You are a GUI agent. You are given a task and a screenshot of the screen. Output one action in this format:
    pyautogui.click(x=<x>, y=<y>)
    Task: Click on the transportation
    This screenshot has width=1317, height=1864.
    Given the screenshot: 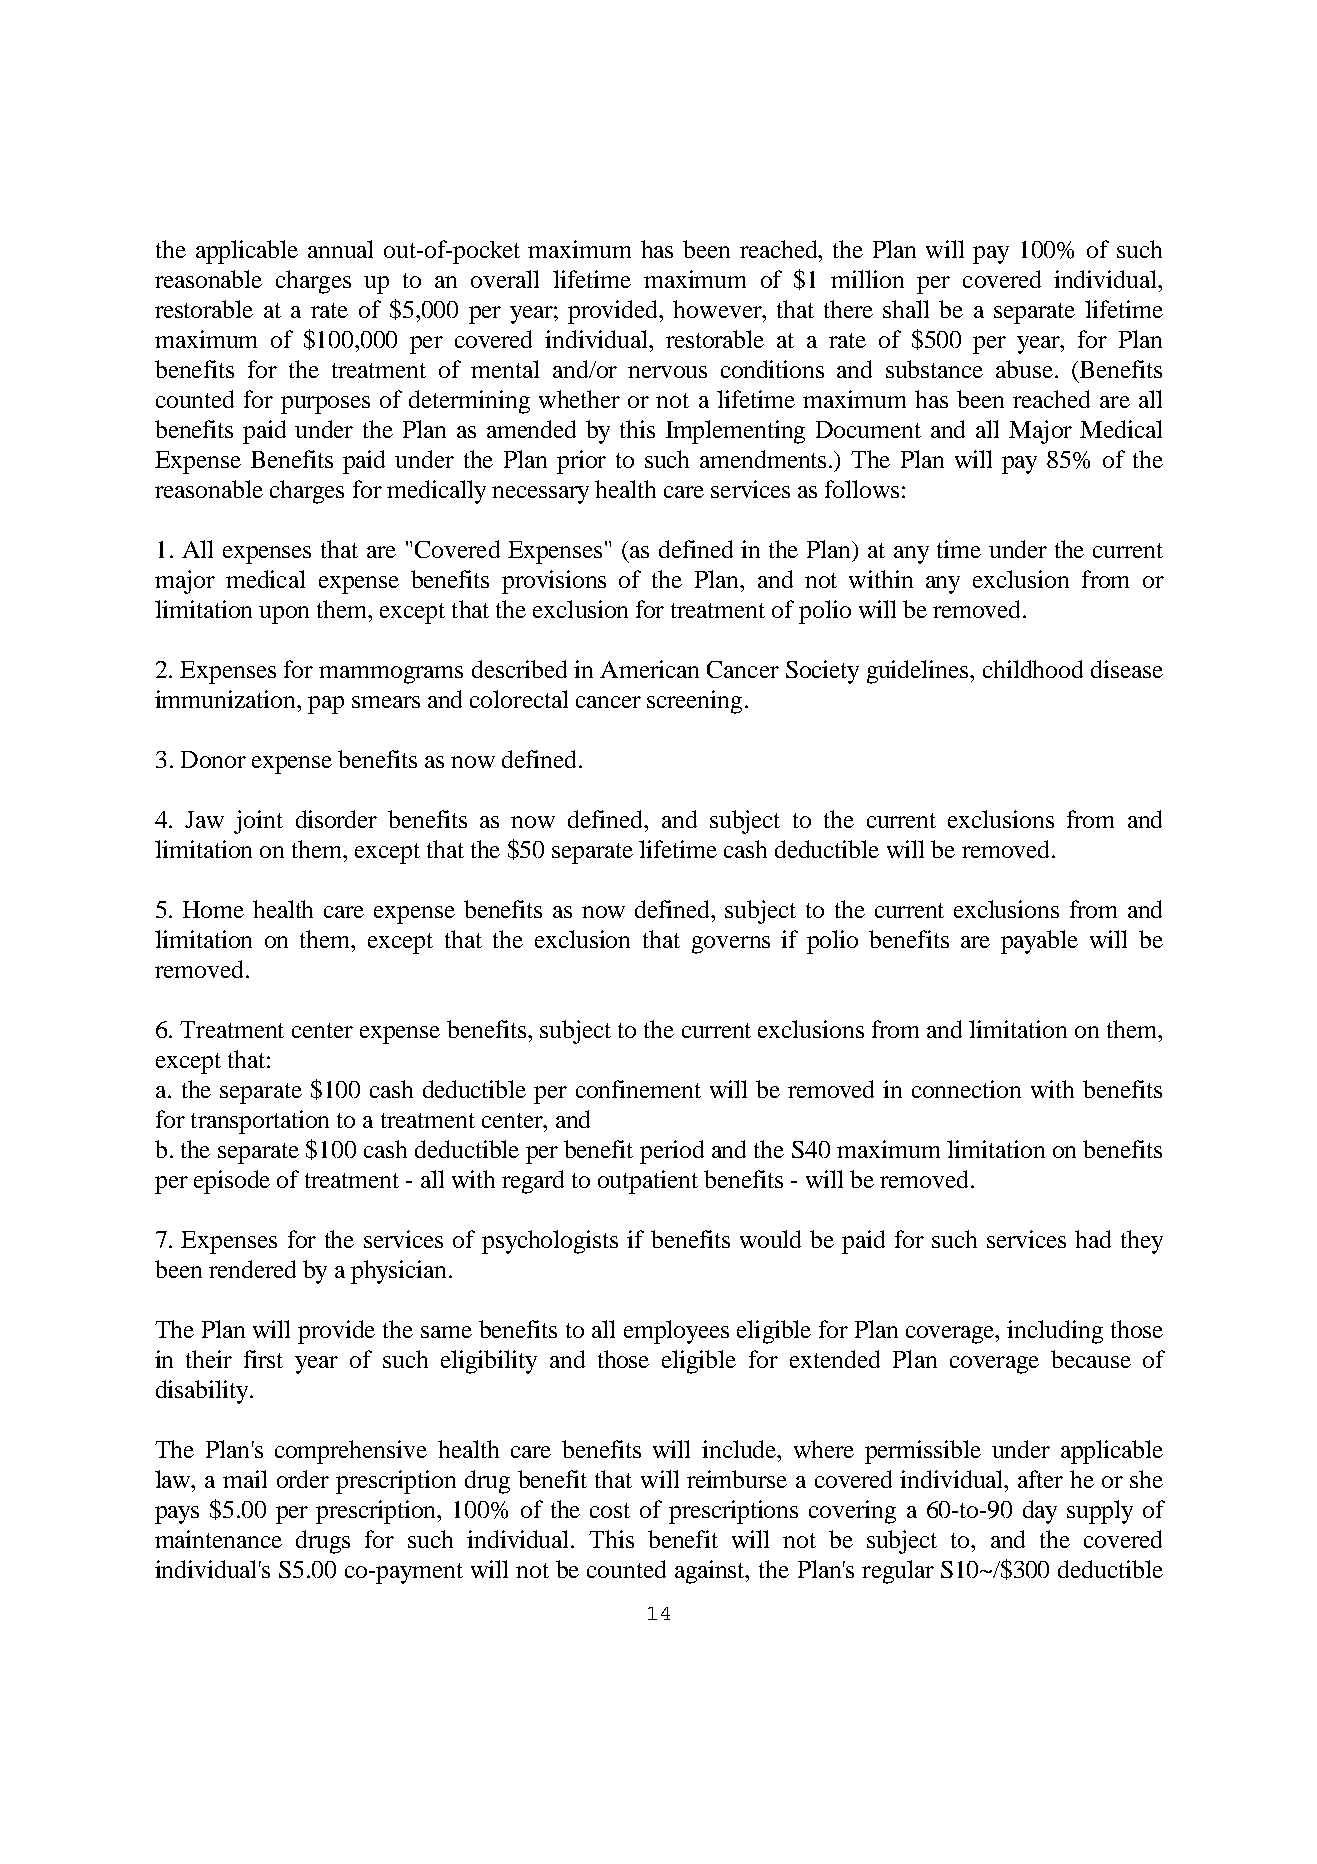 What is the action you would take?
    pyautogui.click(x=260, y=1122)
